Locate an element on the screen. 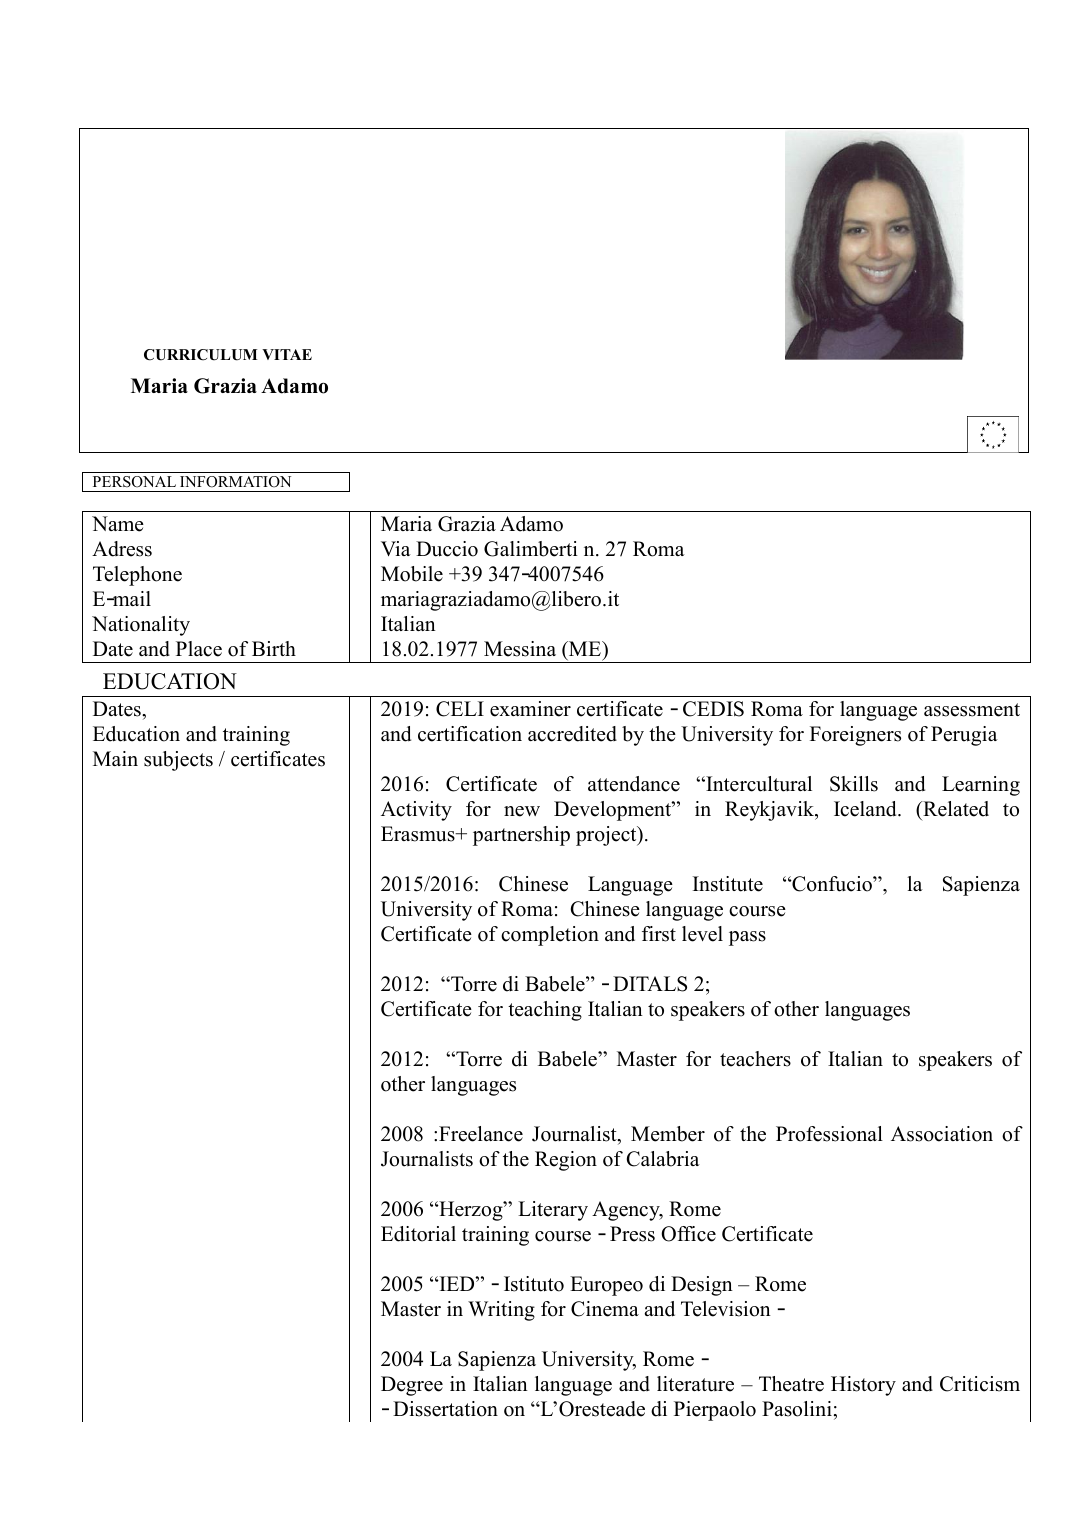  Dissertation is located at coordinates (445, 1409).
